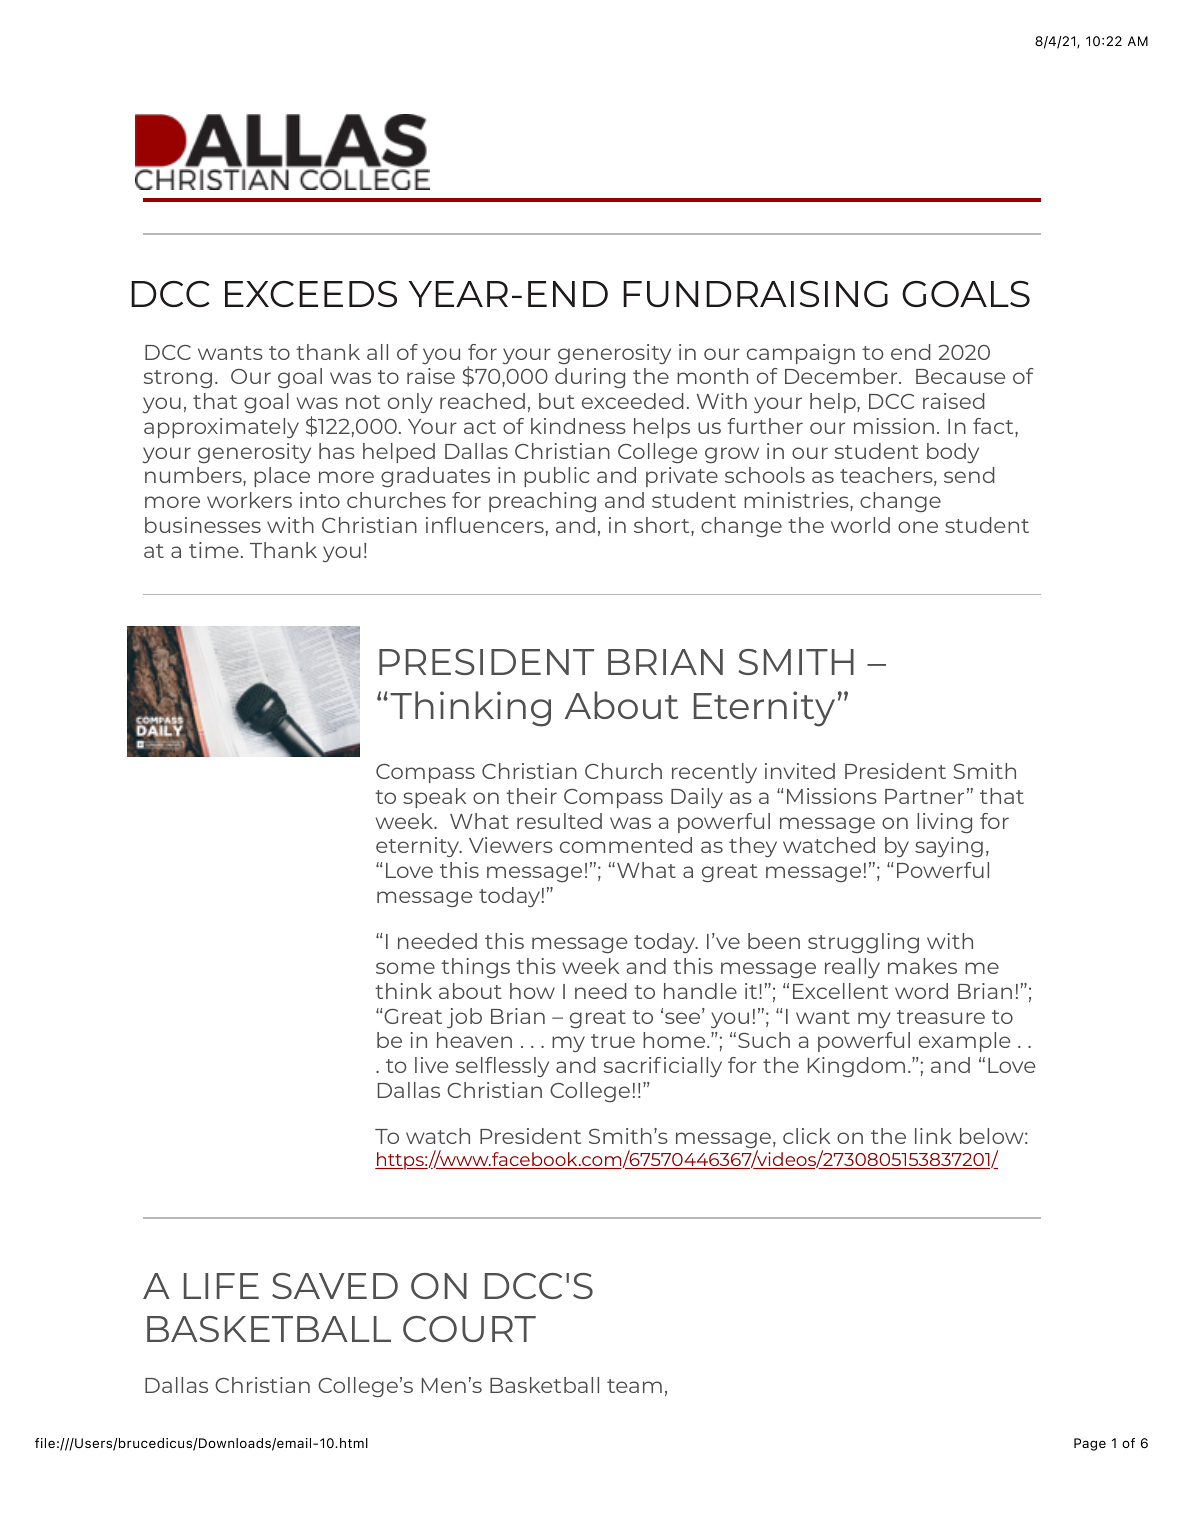 This document has width=1184, height=1532. I want to click on Page, so click(1090, 1444).
